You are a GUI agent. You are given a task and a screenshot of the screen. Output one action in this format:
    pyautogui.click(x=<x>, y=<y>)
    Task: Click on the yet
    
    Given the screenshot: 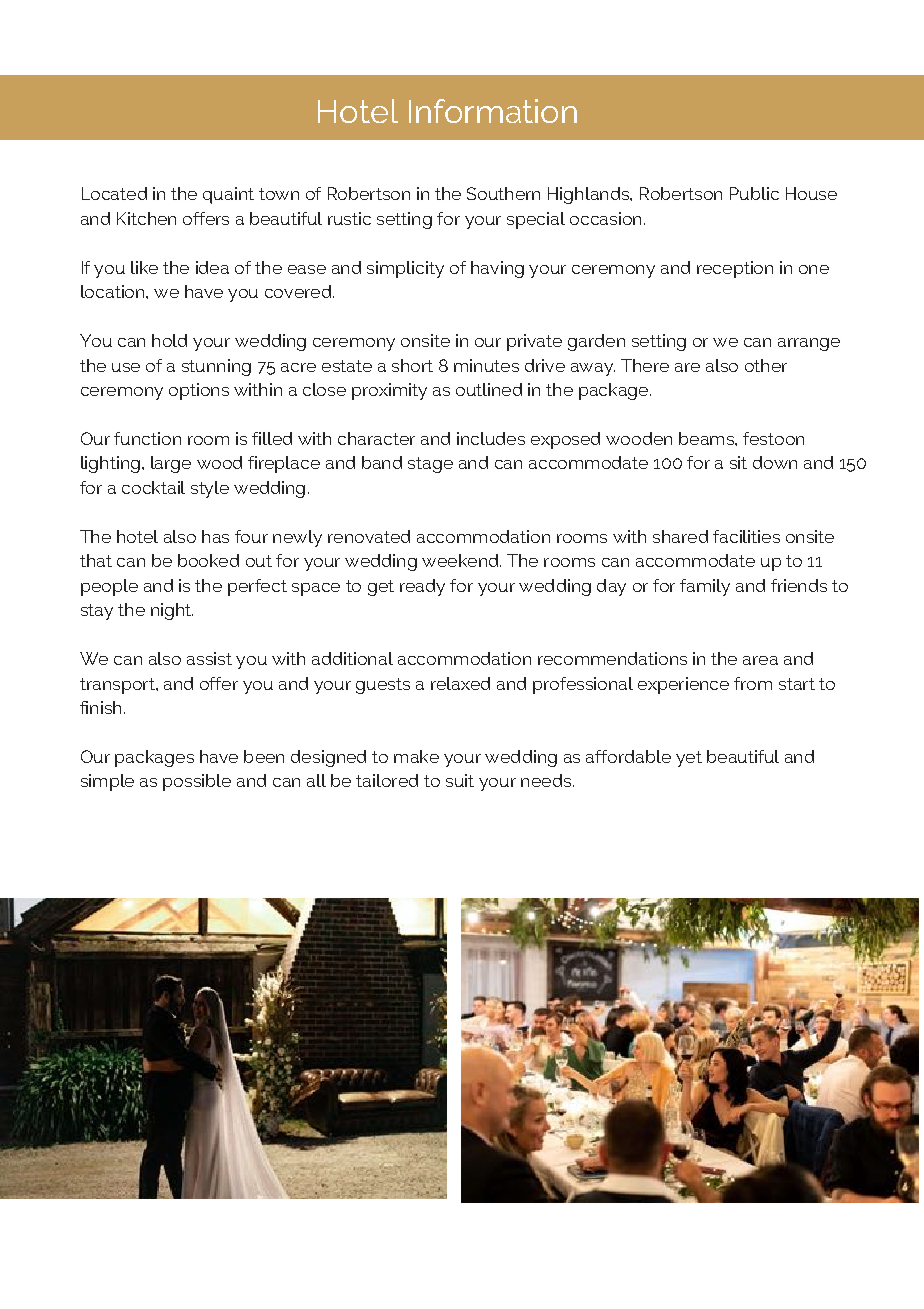 What is the action you would take?
    pyautogui.click(x=689, y=759)
